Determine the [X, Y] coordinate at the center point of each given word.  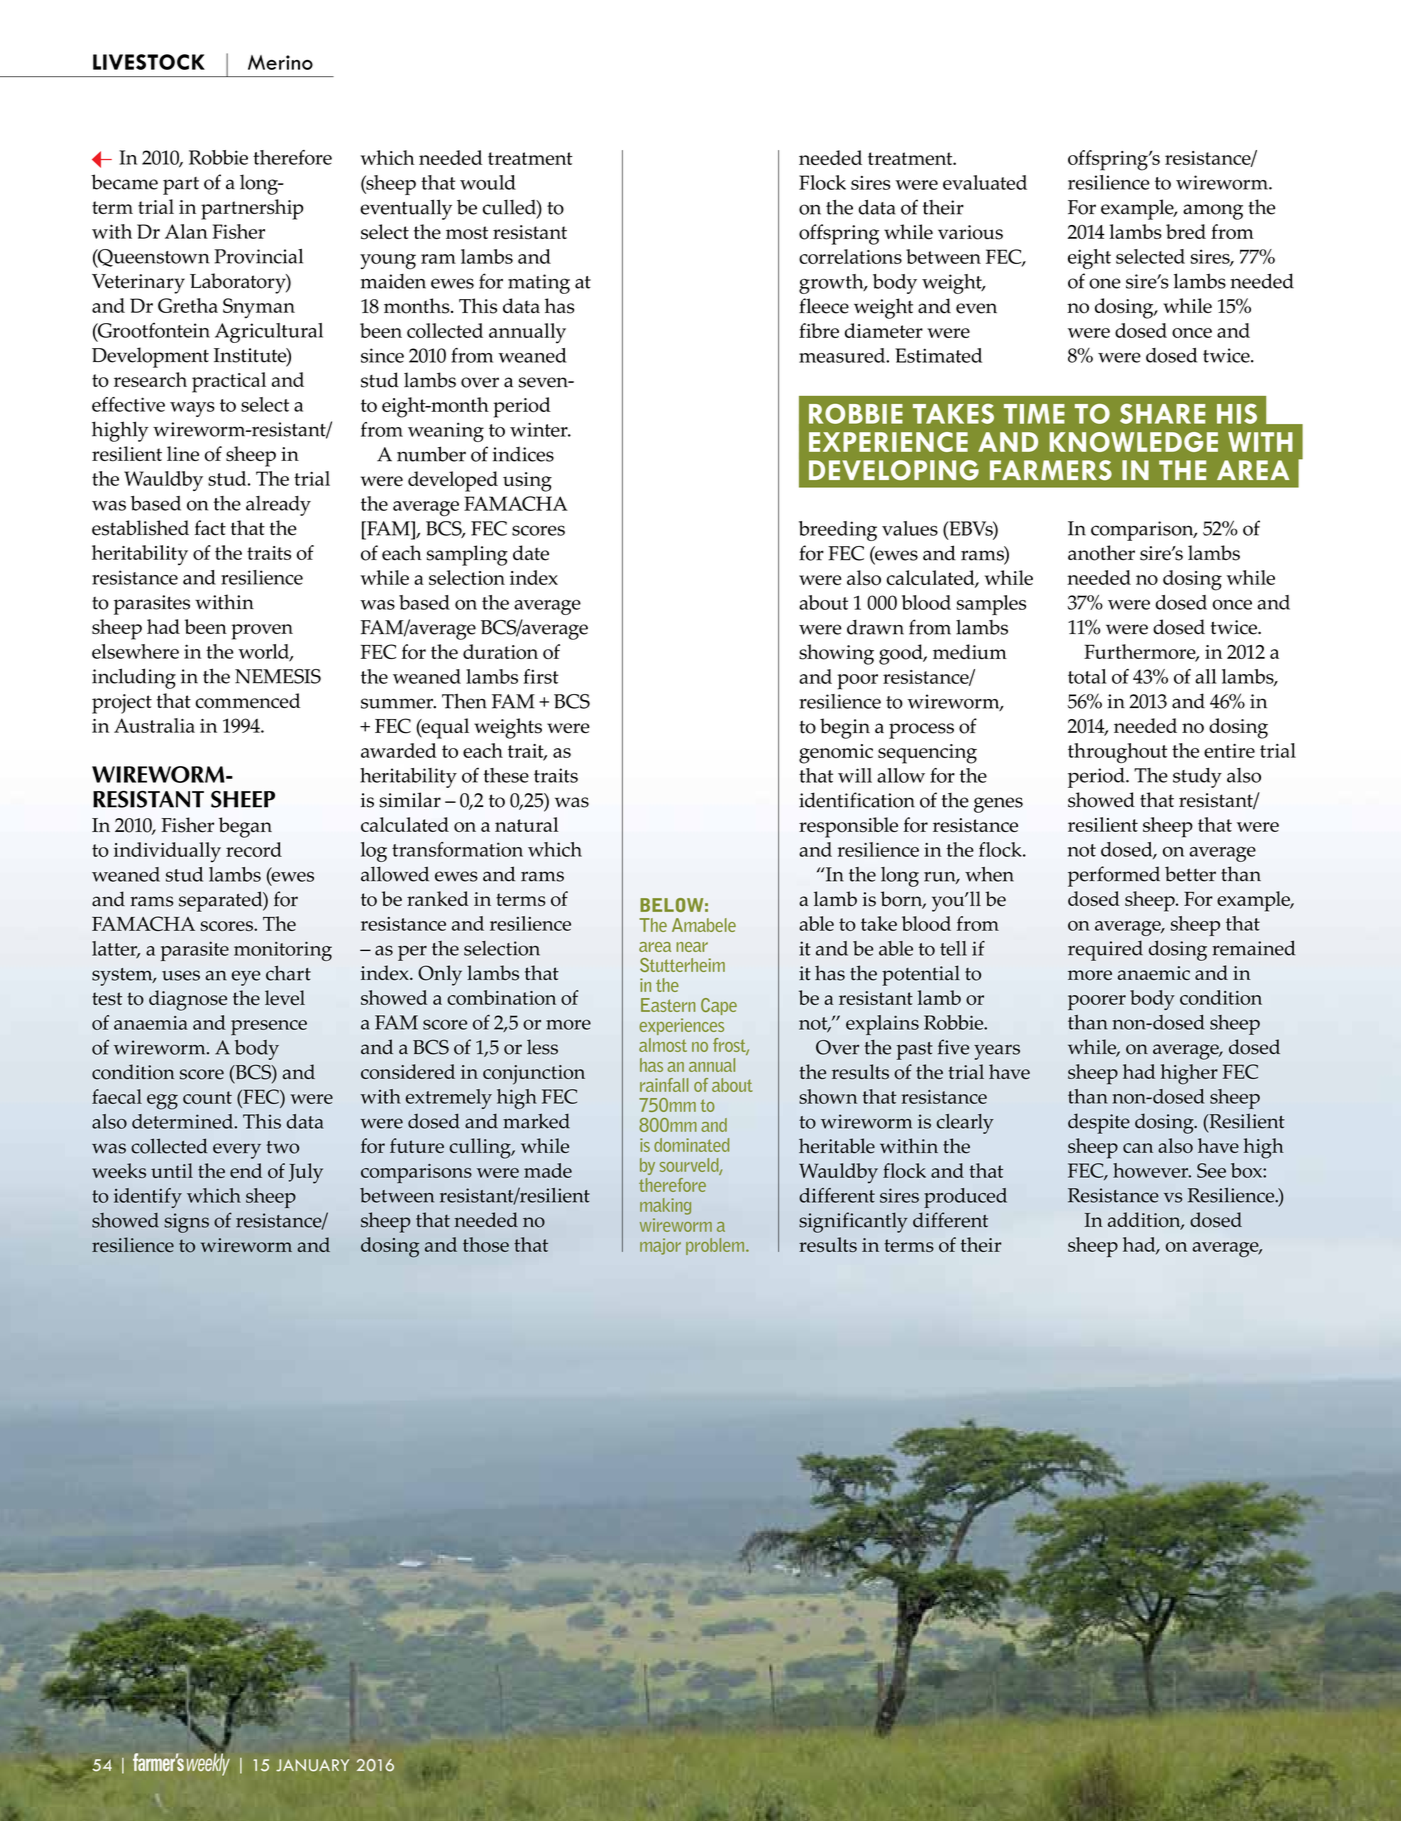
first [541, 676]
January [312, 1765]
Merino [280, 62]
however [1152, 1170]
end [246, 1170]
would [488, 182]
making [665, 1206]
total [1087, 676]
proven [262, 632]
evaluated [985, 182]
